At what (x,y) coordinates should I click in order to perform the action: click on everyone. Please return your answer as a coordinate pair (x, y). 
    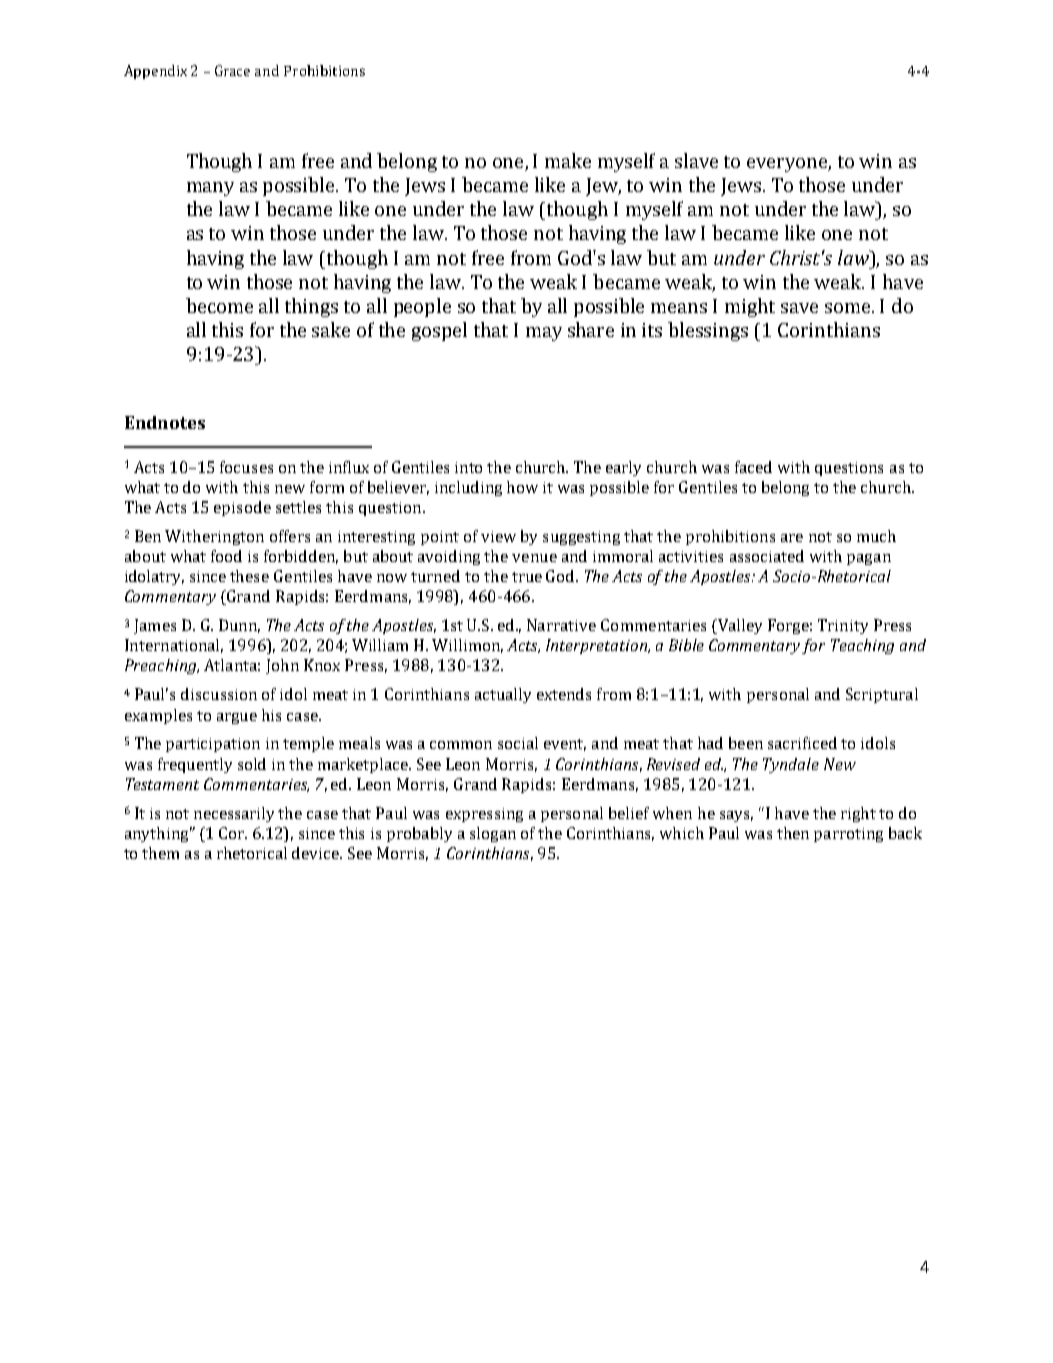
    Looking at the image, I should click on (789, 165).
